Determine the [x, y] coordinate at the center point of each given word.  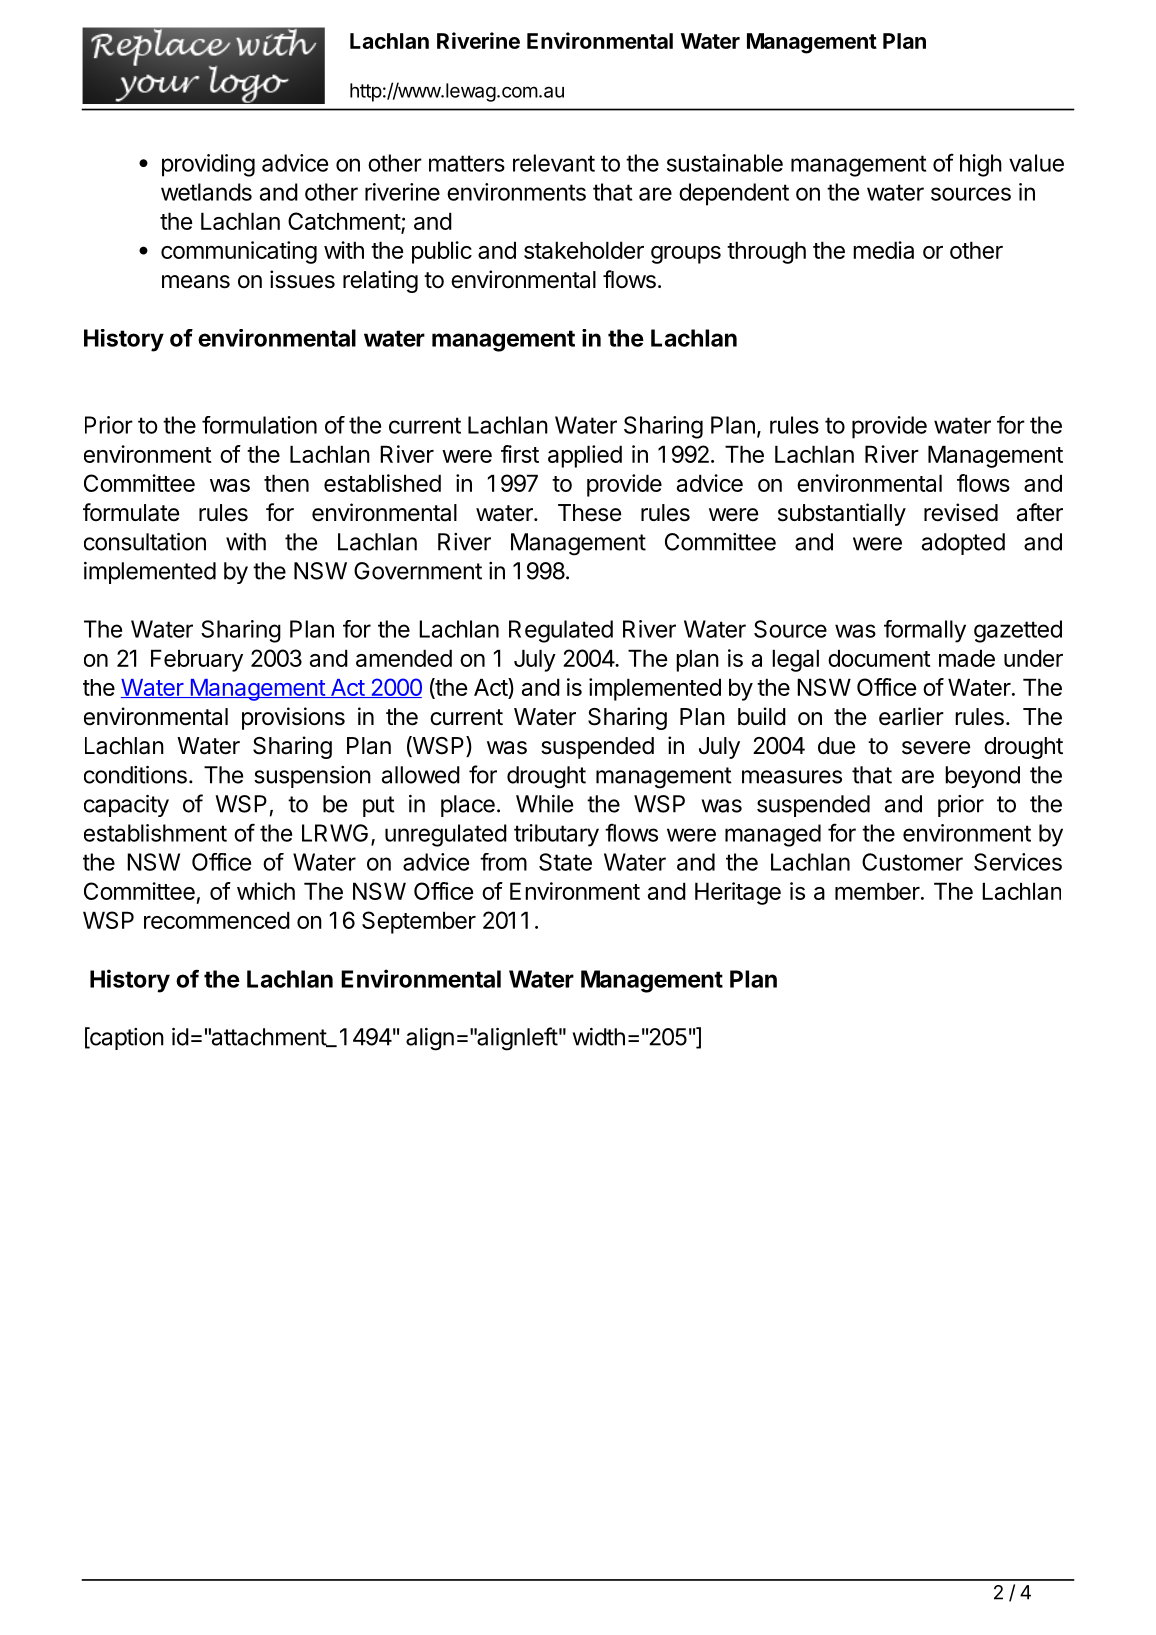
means [196, 282]
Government [418, 571]
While [544, 804]
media [883, 250]
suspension [312, 777]
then [286, 483]
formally [925, 631]
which [266, 891]
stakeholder [584, 250]
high [981, 165]
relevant [554, 163]
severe [936, 748]
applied [585, 456]
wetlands [206, 192]
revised [961, 512]
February [197, 660]
